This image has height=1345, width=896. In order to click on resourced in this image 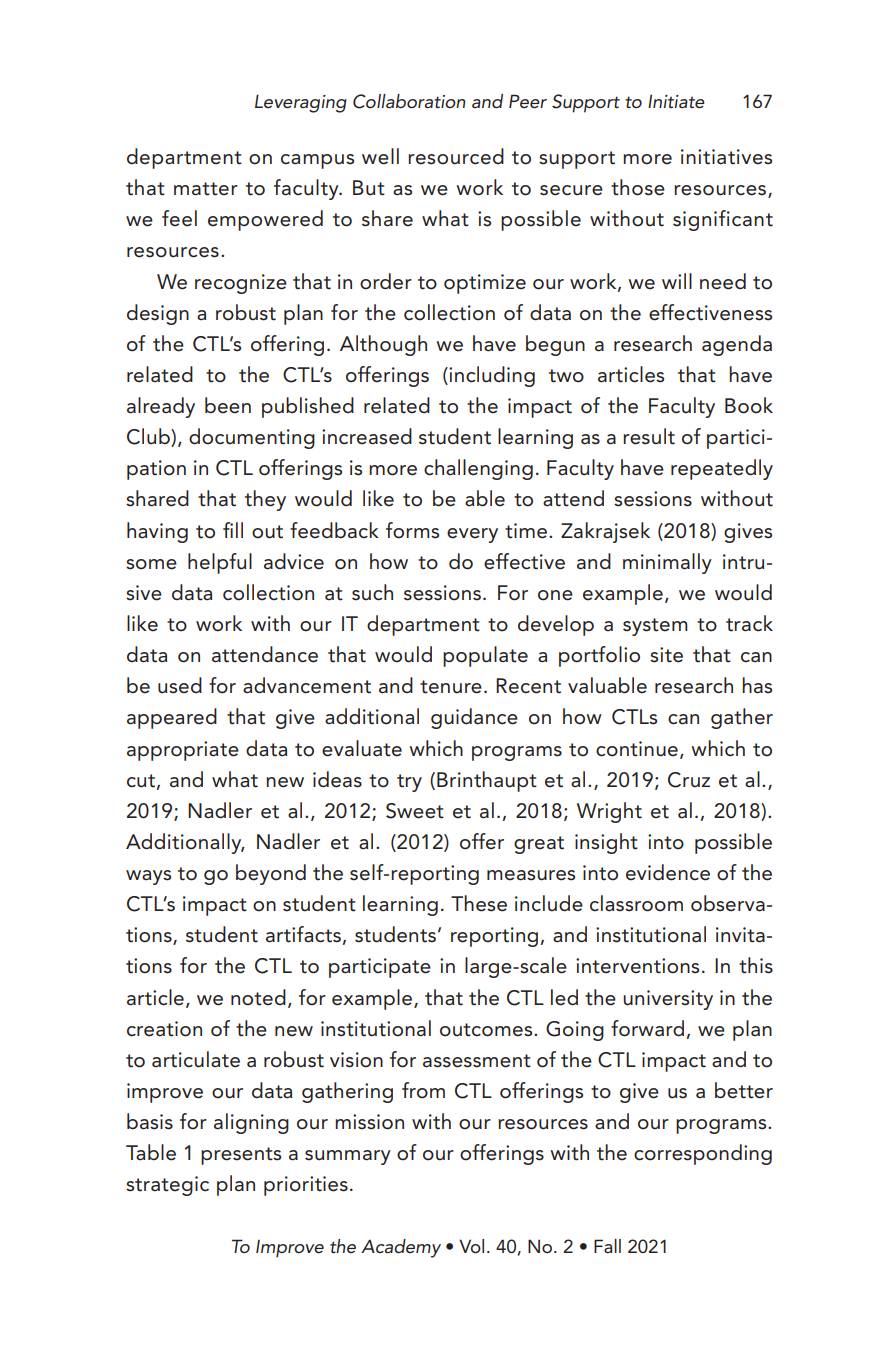, I will do `click(456, 156)`.
